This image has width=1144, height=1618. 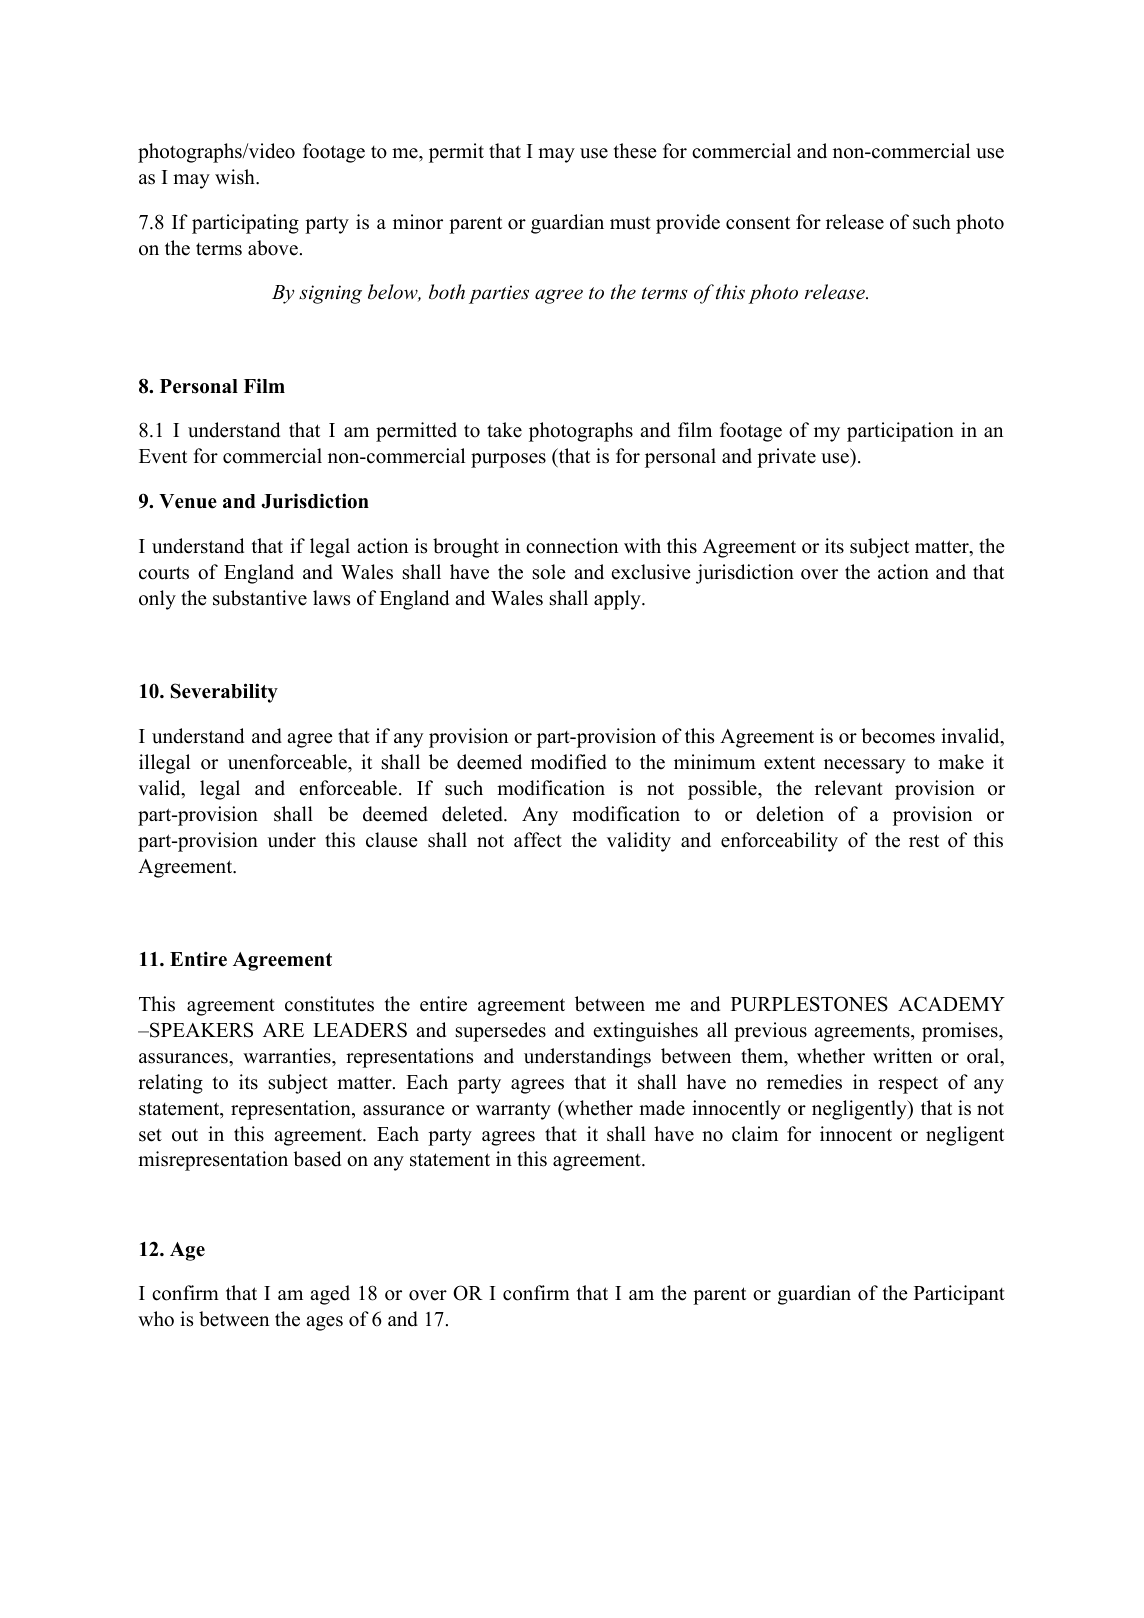 What do you see at coordinates (224, 693) in the image?
I see `Severability` at bounding box center [224, 693].
